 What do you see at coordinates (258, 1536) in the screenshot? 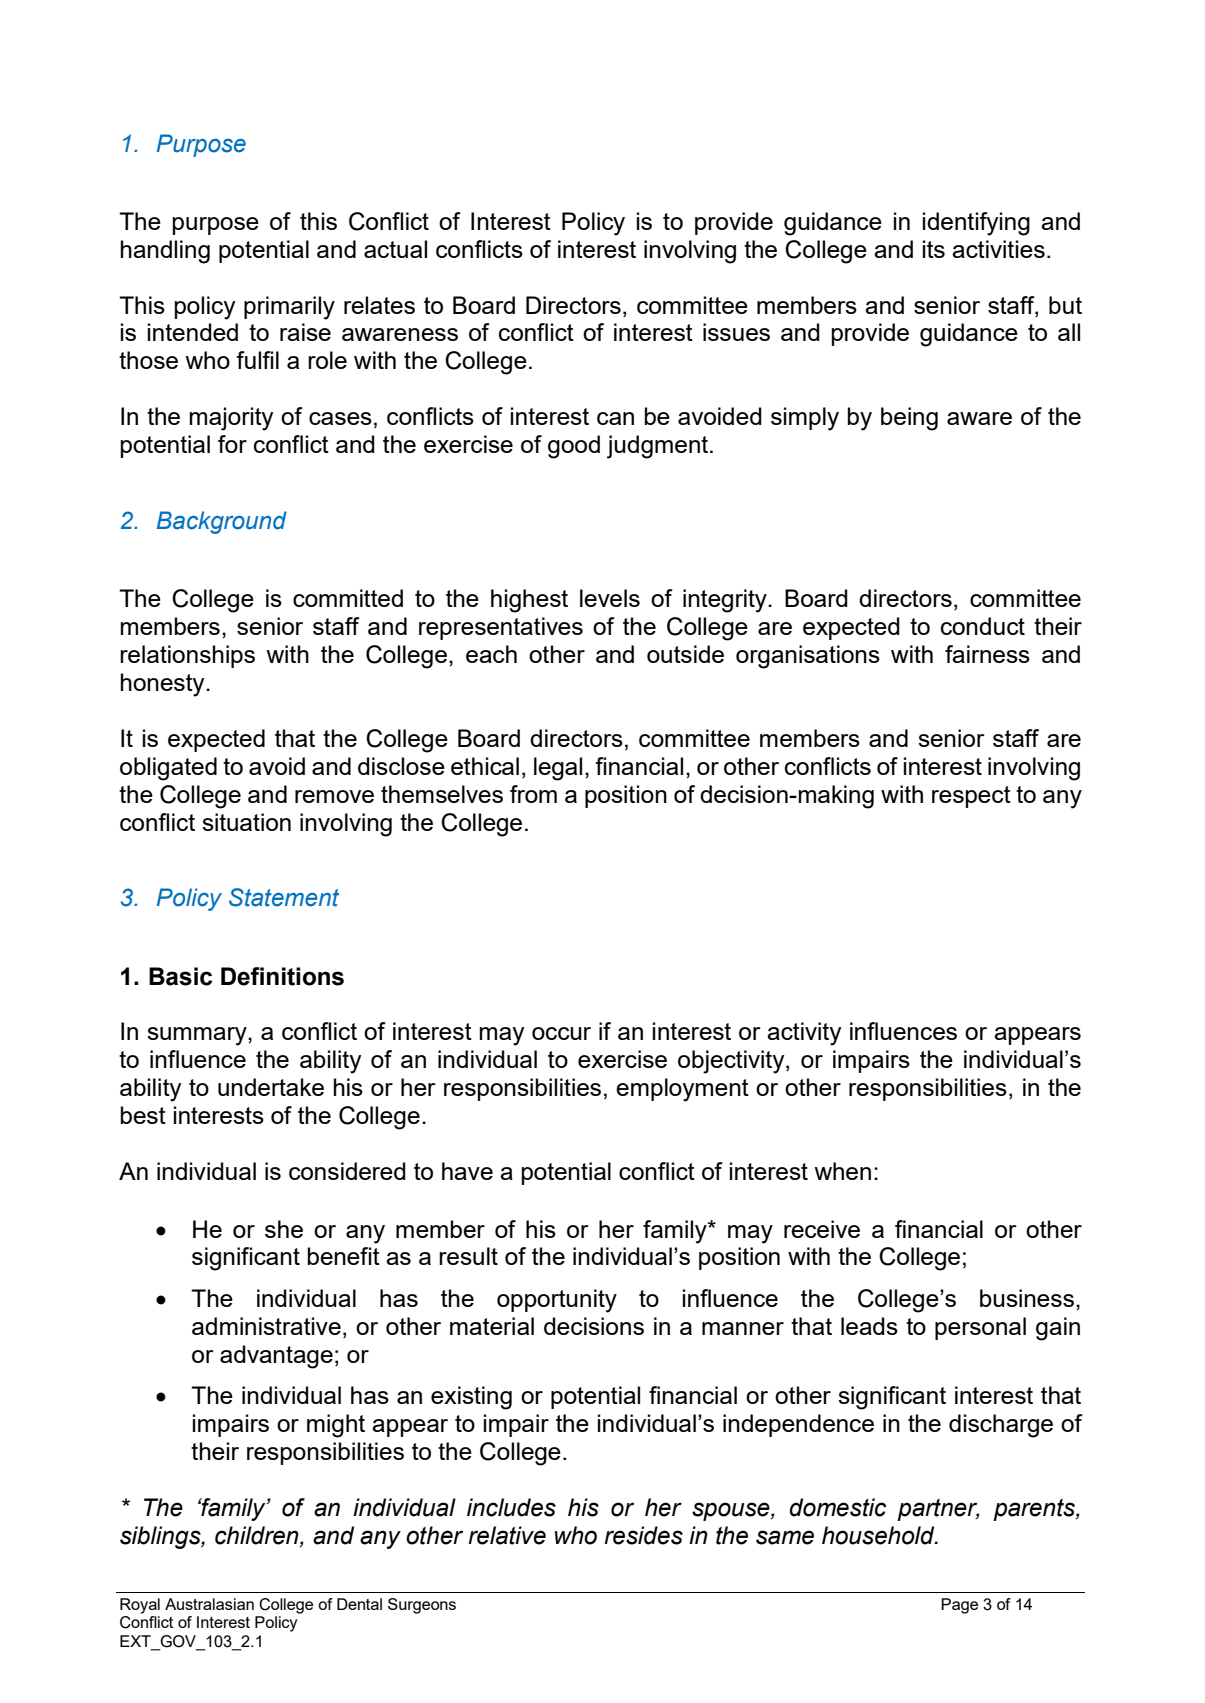
I see `children` at bounding box center [258, 1536].
